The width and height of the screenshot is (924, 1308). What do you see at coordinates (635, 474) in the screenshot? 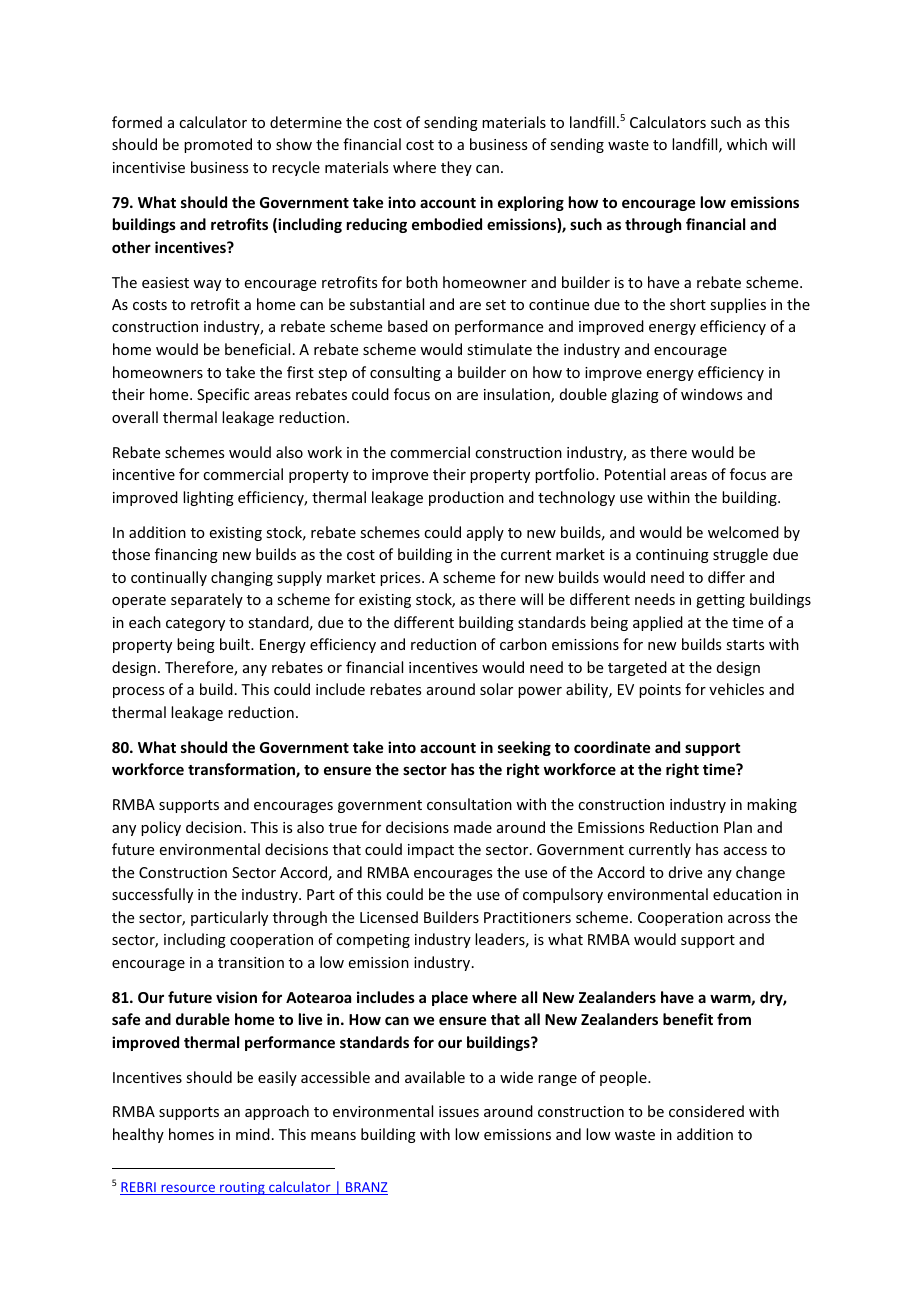
I see `Potential` at bounding box center [635, 474].
